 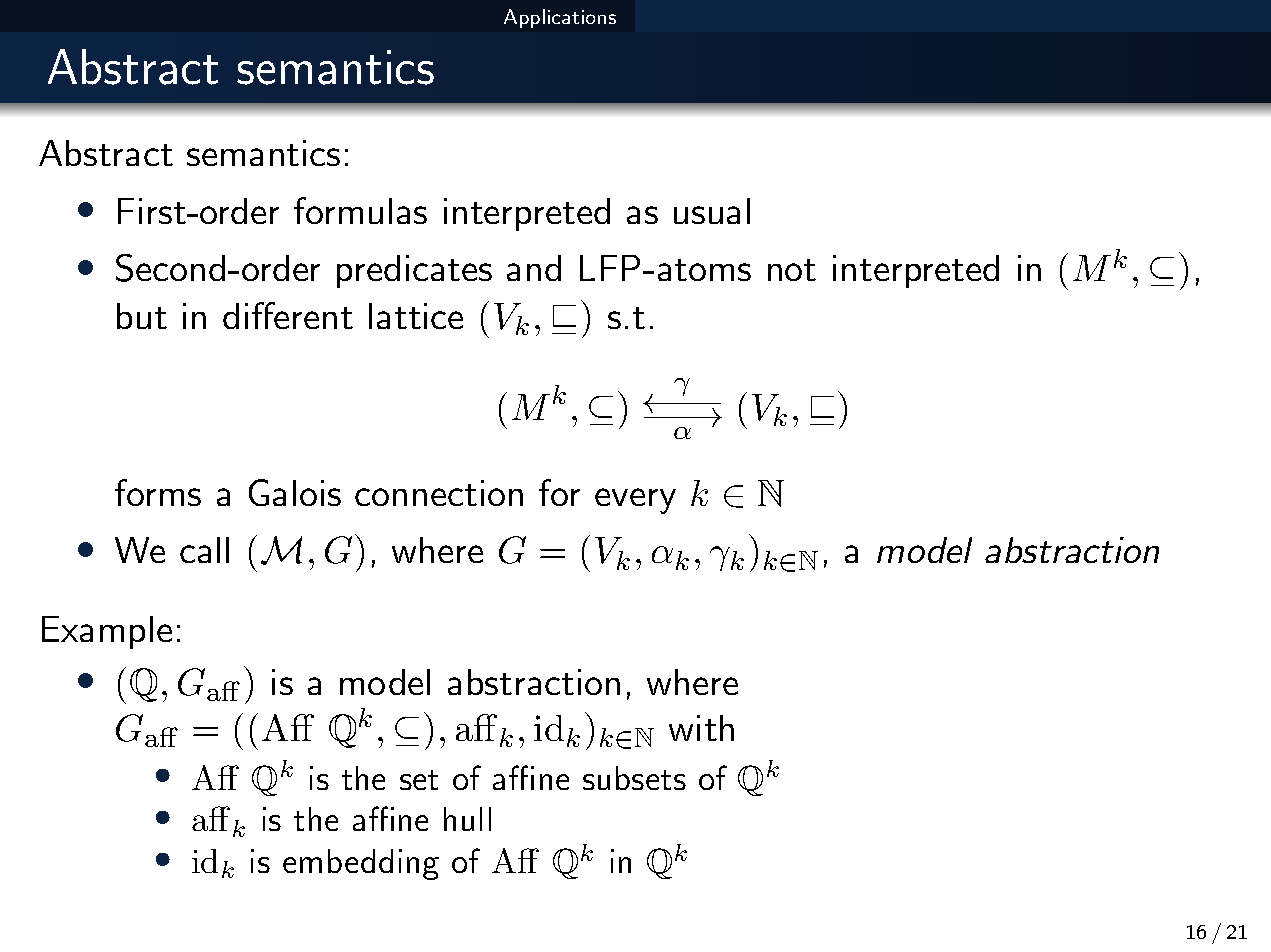 I want to click on Applications, so click(x=560, y=18).
